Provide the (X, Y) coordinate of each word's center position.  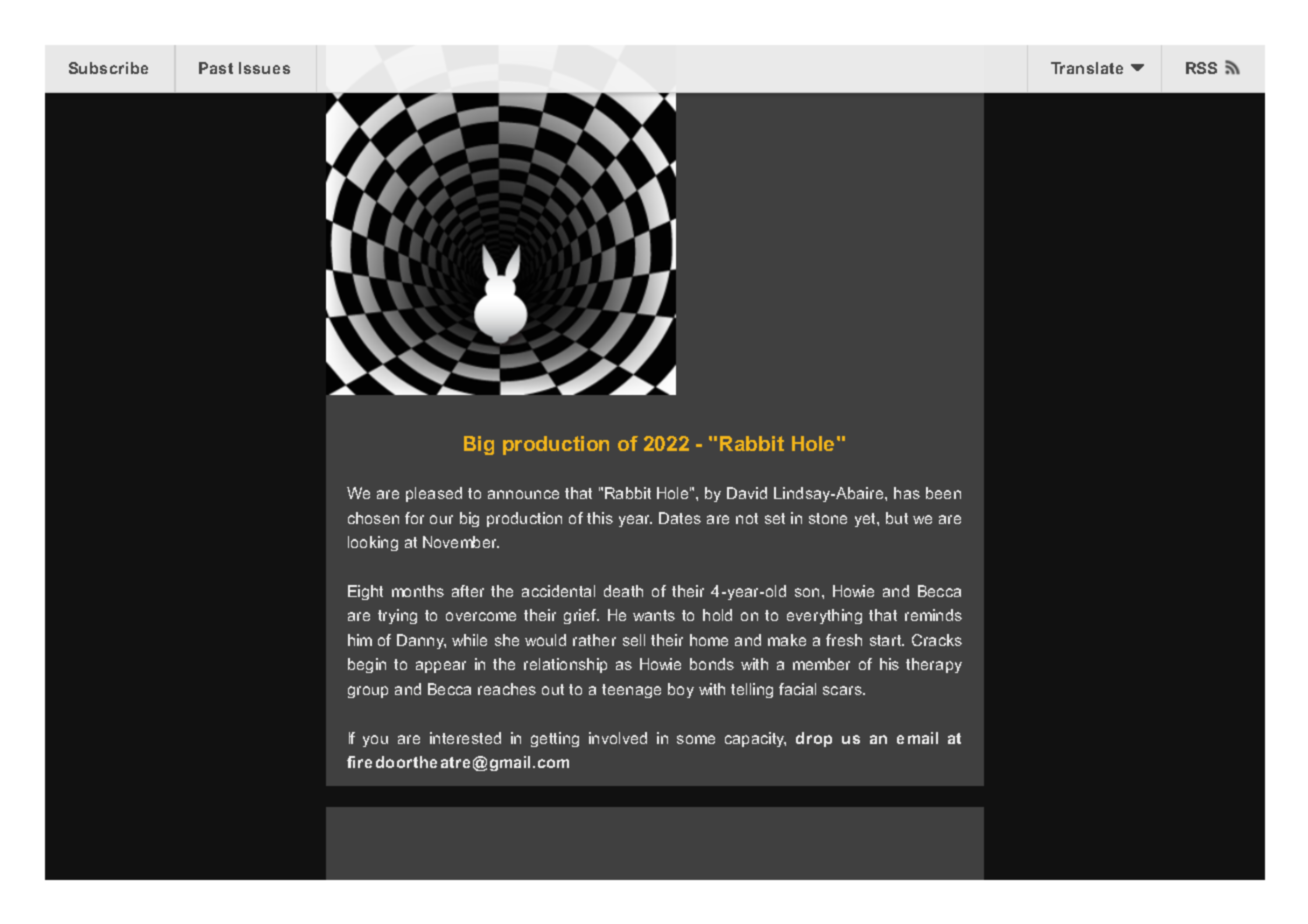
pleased (434, 494)
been (943, 493)
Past (216, 68)
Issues (264, 68)
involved (618, 738)
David (747, 493)
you (375, 741)
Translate (1087, 68)
